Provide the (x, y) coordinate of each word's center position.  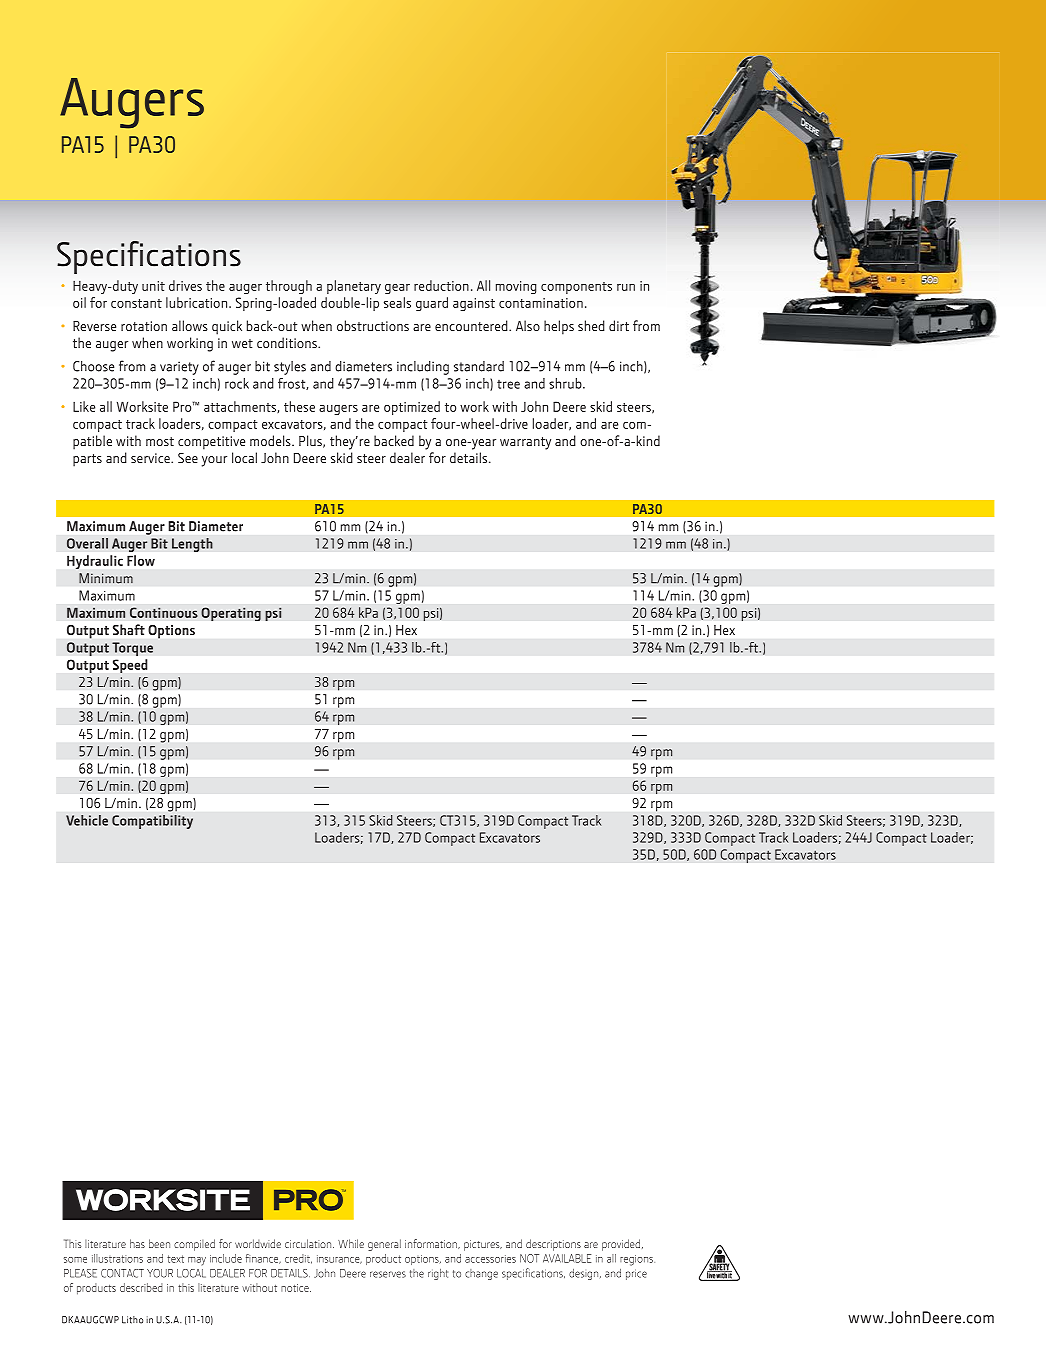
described (141, 1287)
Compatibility (152, 822)
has (137, 1243)
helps (559, 327)
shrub (566, 383)
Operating (231, 614)
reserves (388, 1274)
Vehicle (87, 820)
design (585, 1274)
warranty (525, 443)
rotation (144, 326)
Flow (141, 560)
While (351, 1243)
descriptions (553, 1245)
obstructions (373, 325)
